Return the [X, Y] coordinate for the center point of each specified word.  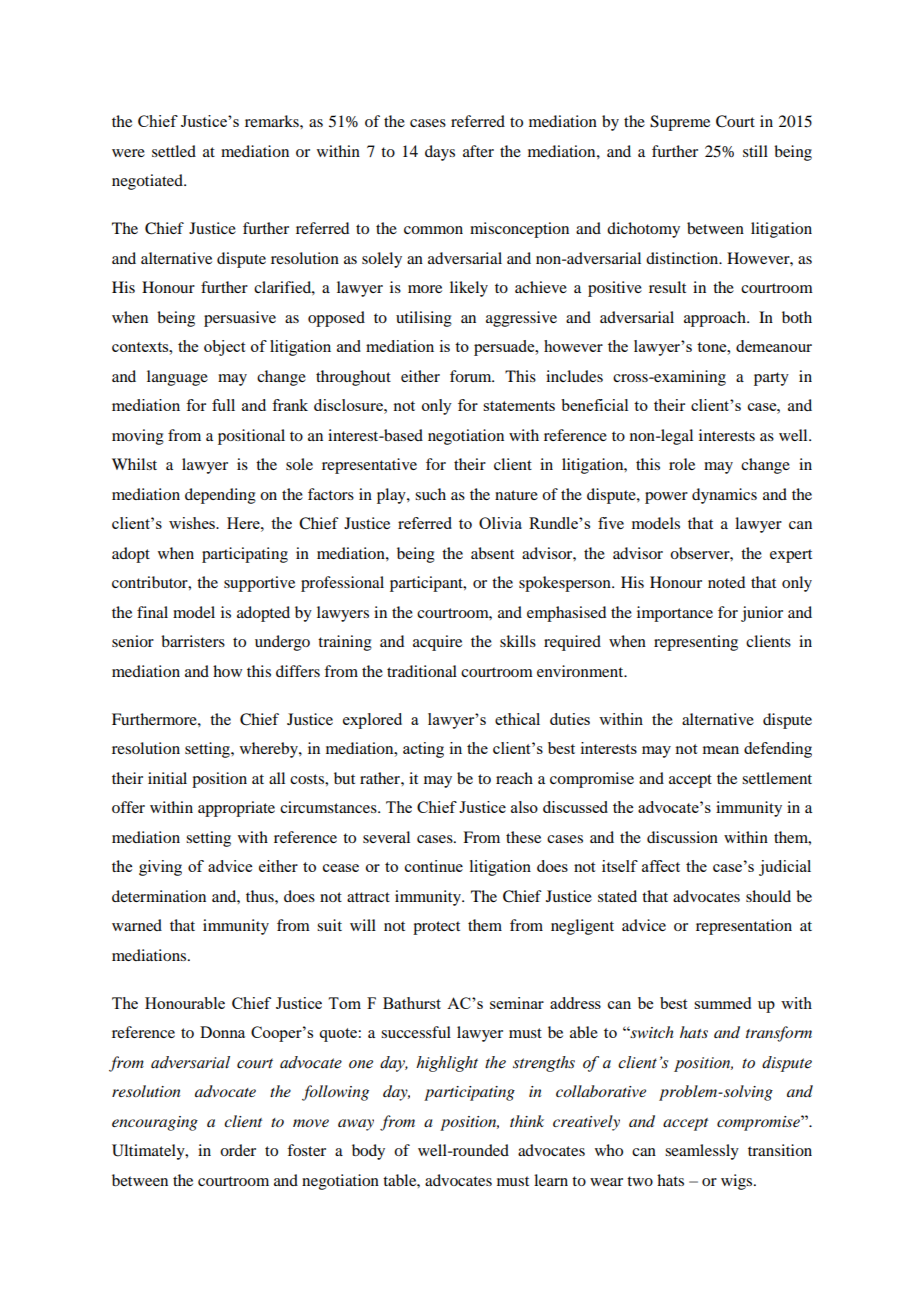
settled [174, 151]
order [238, 1150]
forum [472, 376]
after [478, 151]
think [527, 1121]
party [771, 379]
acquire [437, 643]
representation [744, 927]
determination [159, 896]
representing [696, 643]
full [223, 405]
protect [436, 928]
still [755, 151]
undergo [282, 643]
